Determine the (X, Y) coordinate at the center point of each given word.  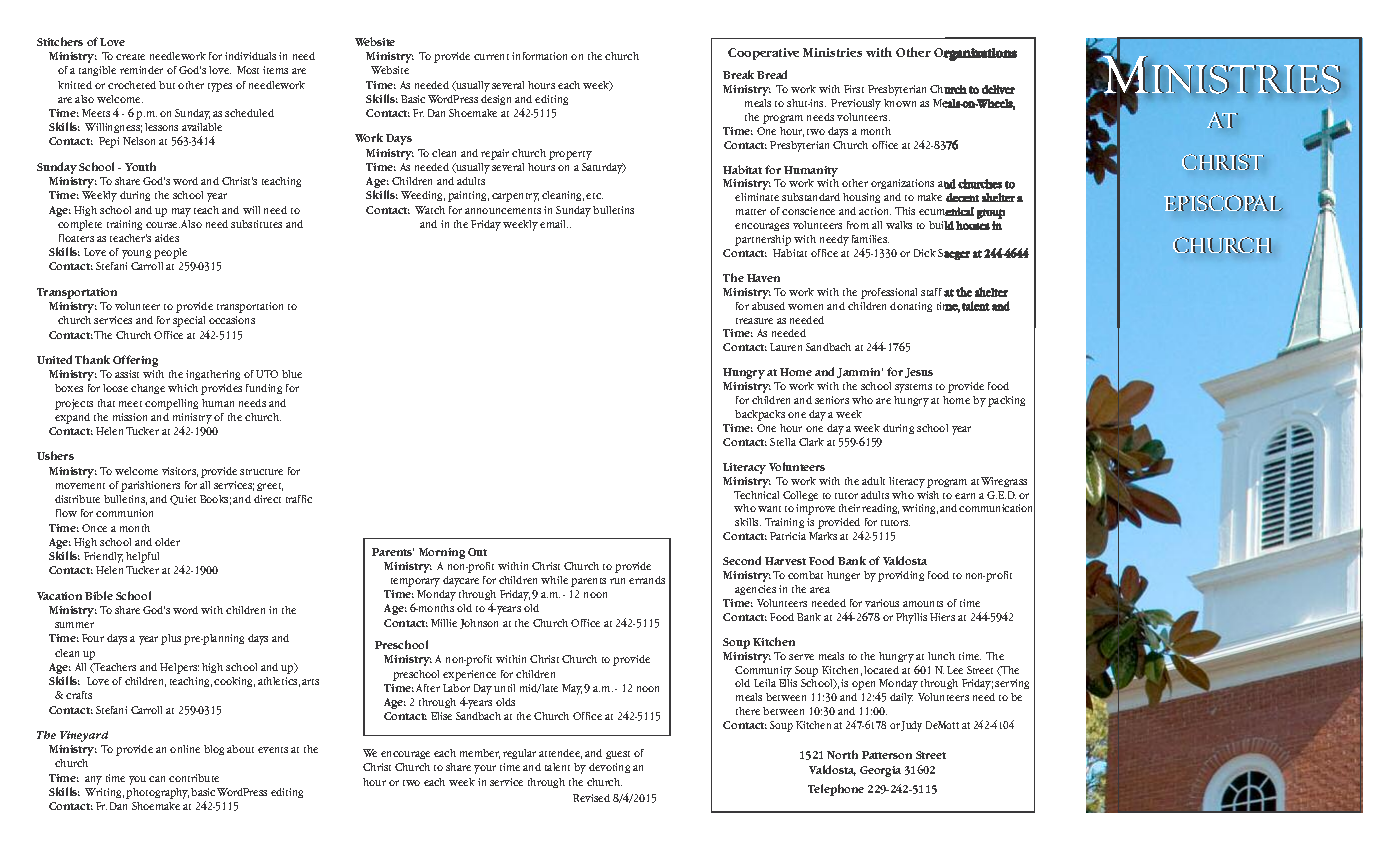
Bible (99, 595)
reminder (141, 70)
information (539, 56)
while (554, 580)
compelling (171, 404)
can (157, 779)
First (854, 89)
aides (167, 238)
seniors (832, 400)
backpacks (760, 415)
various (882, 603)
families (870, 239)
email (554, 224)
